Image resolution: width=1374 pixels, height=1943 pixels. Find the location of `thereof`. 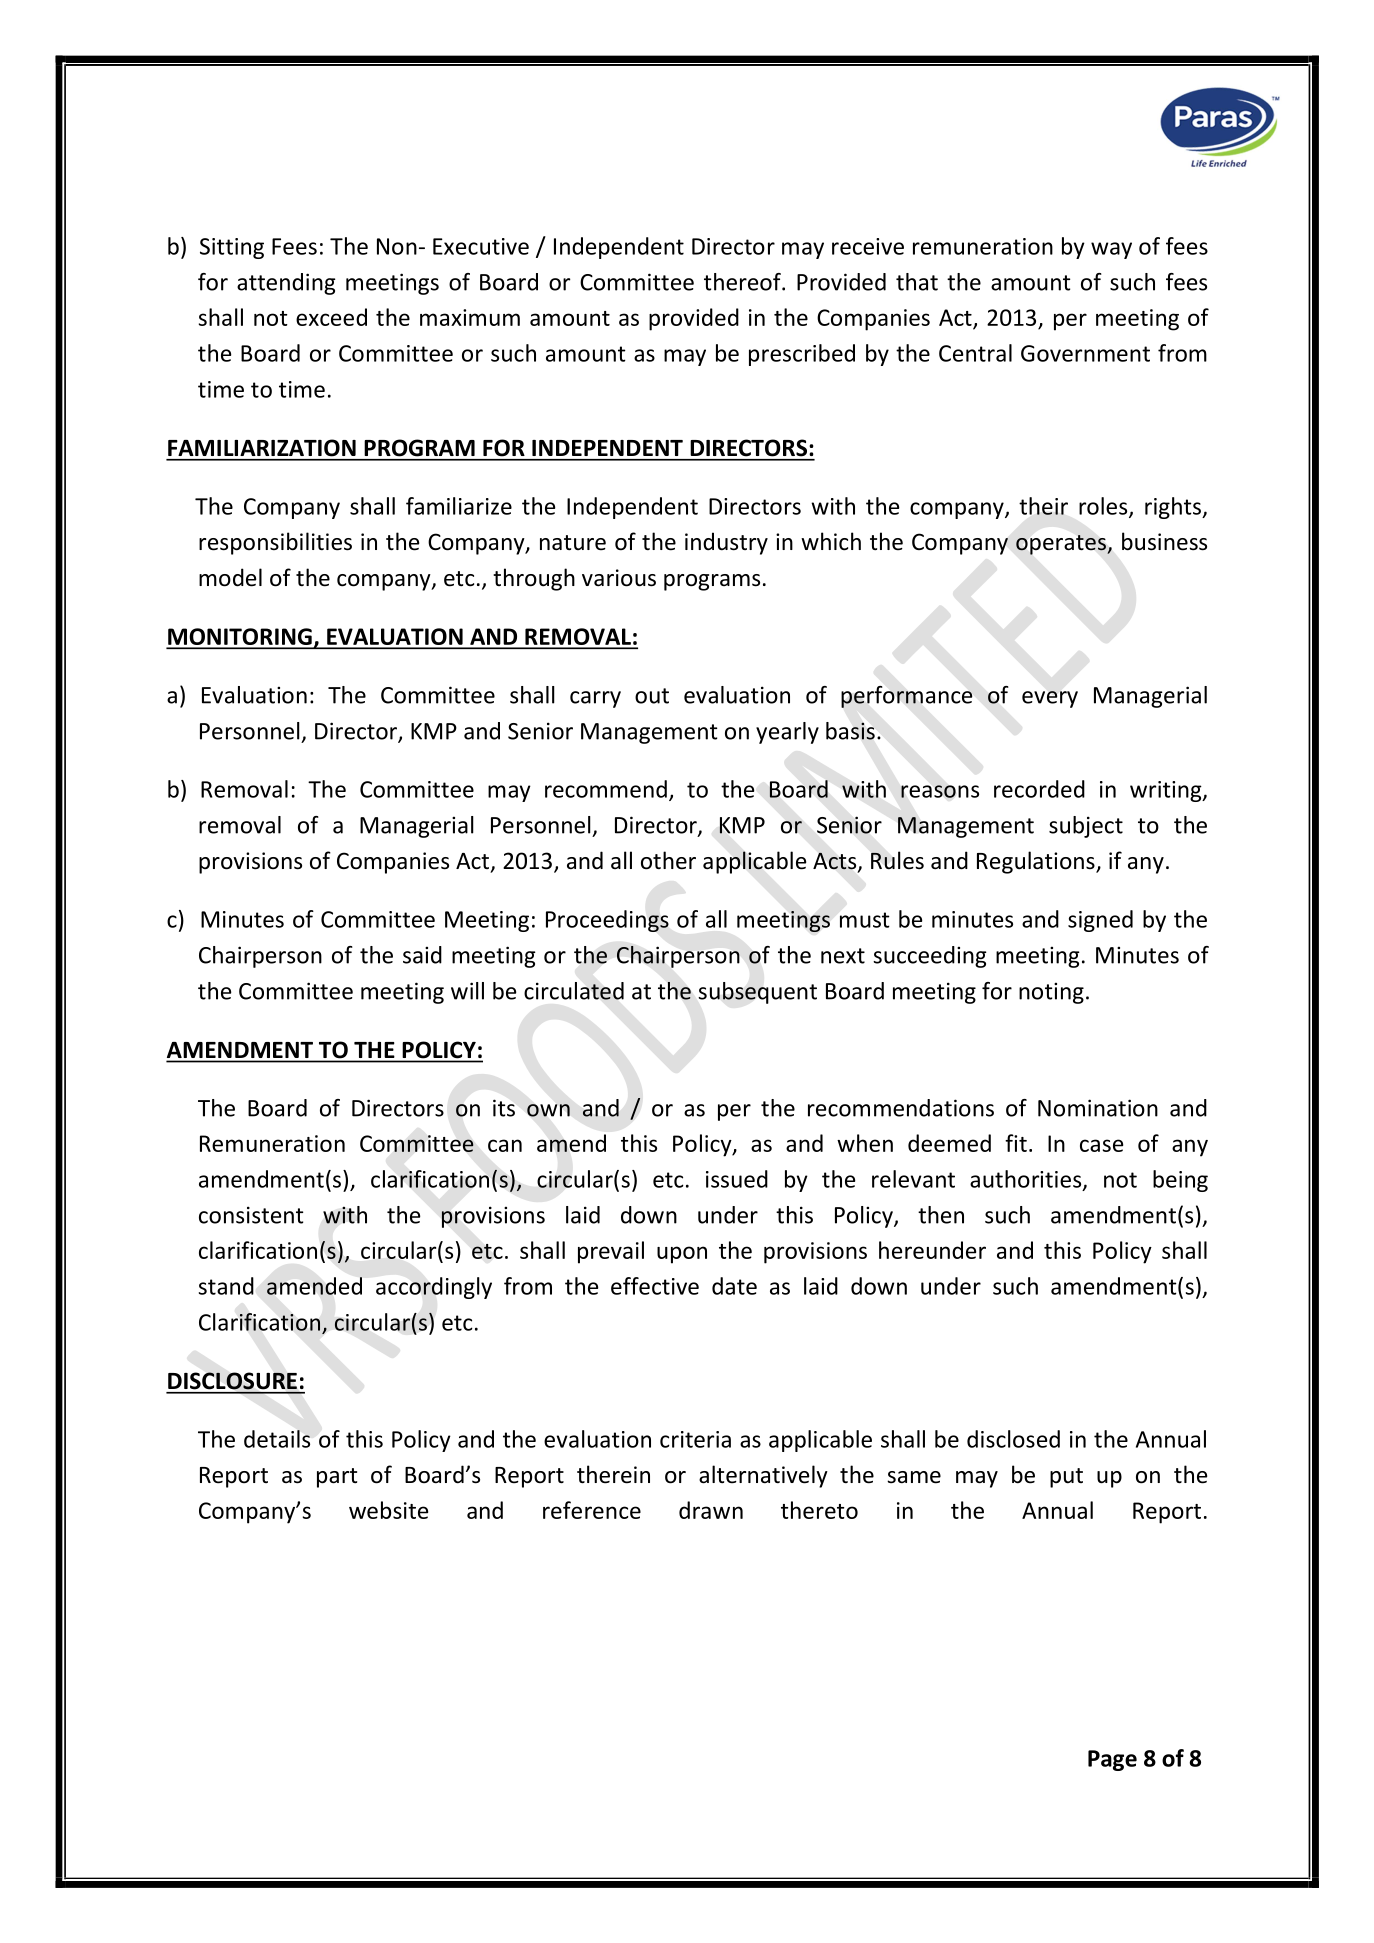

thereof is located at coordinates (743, 282).
